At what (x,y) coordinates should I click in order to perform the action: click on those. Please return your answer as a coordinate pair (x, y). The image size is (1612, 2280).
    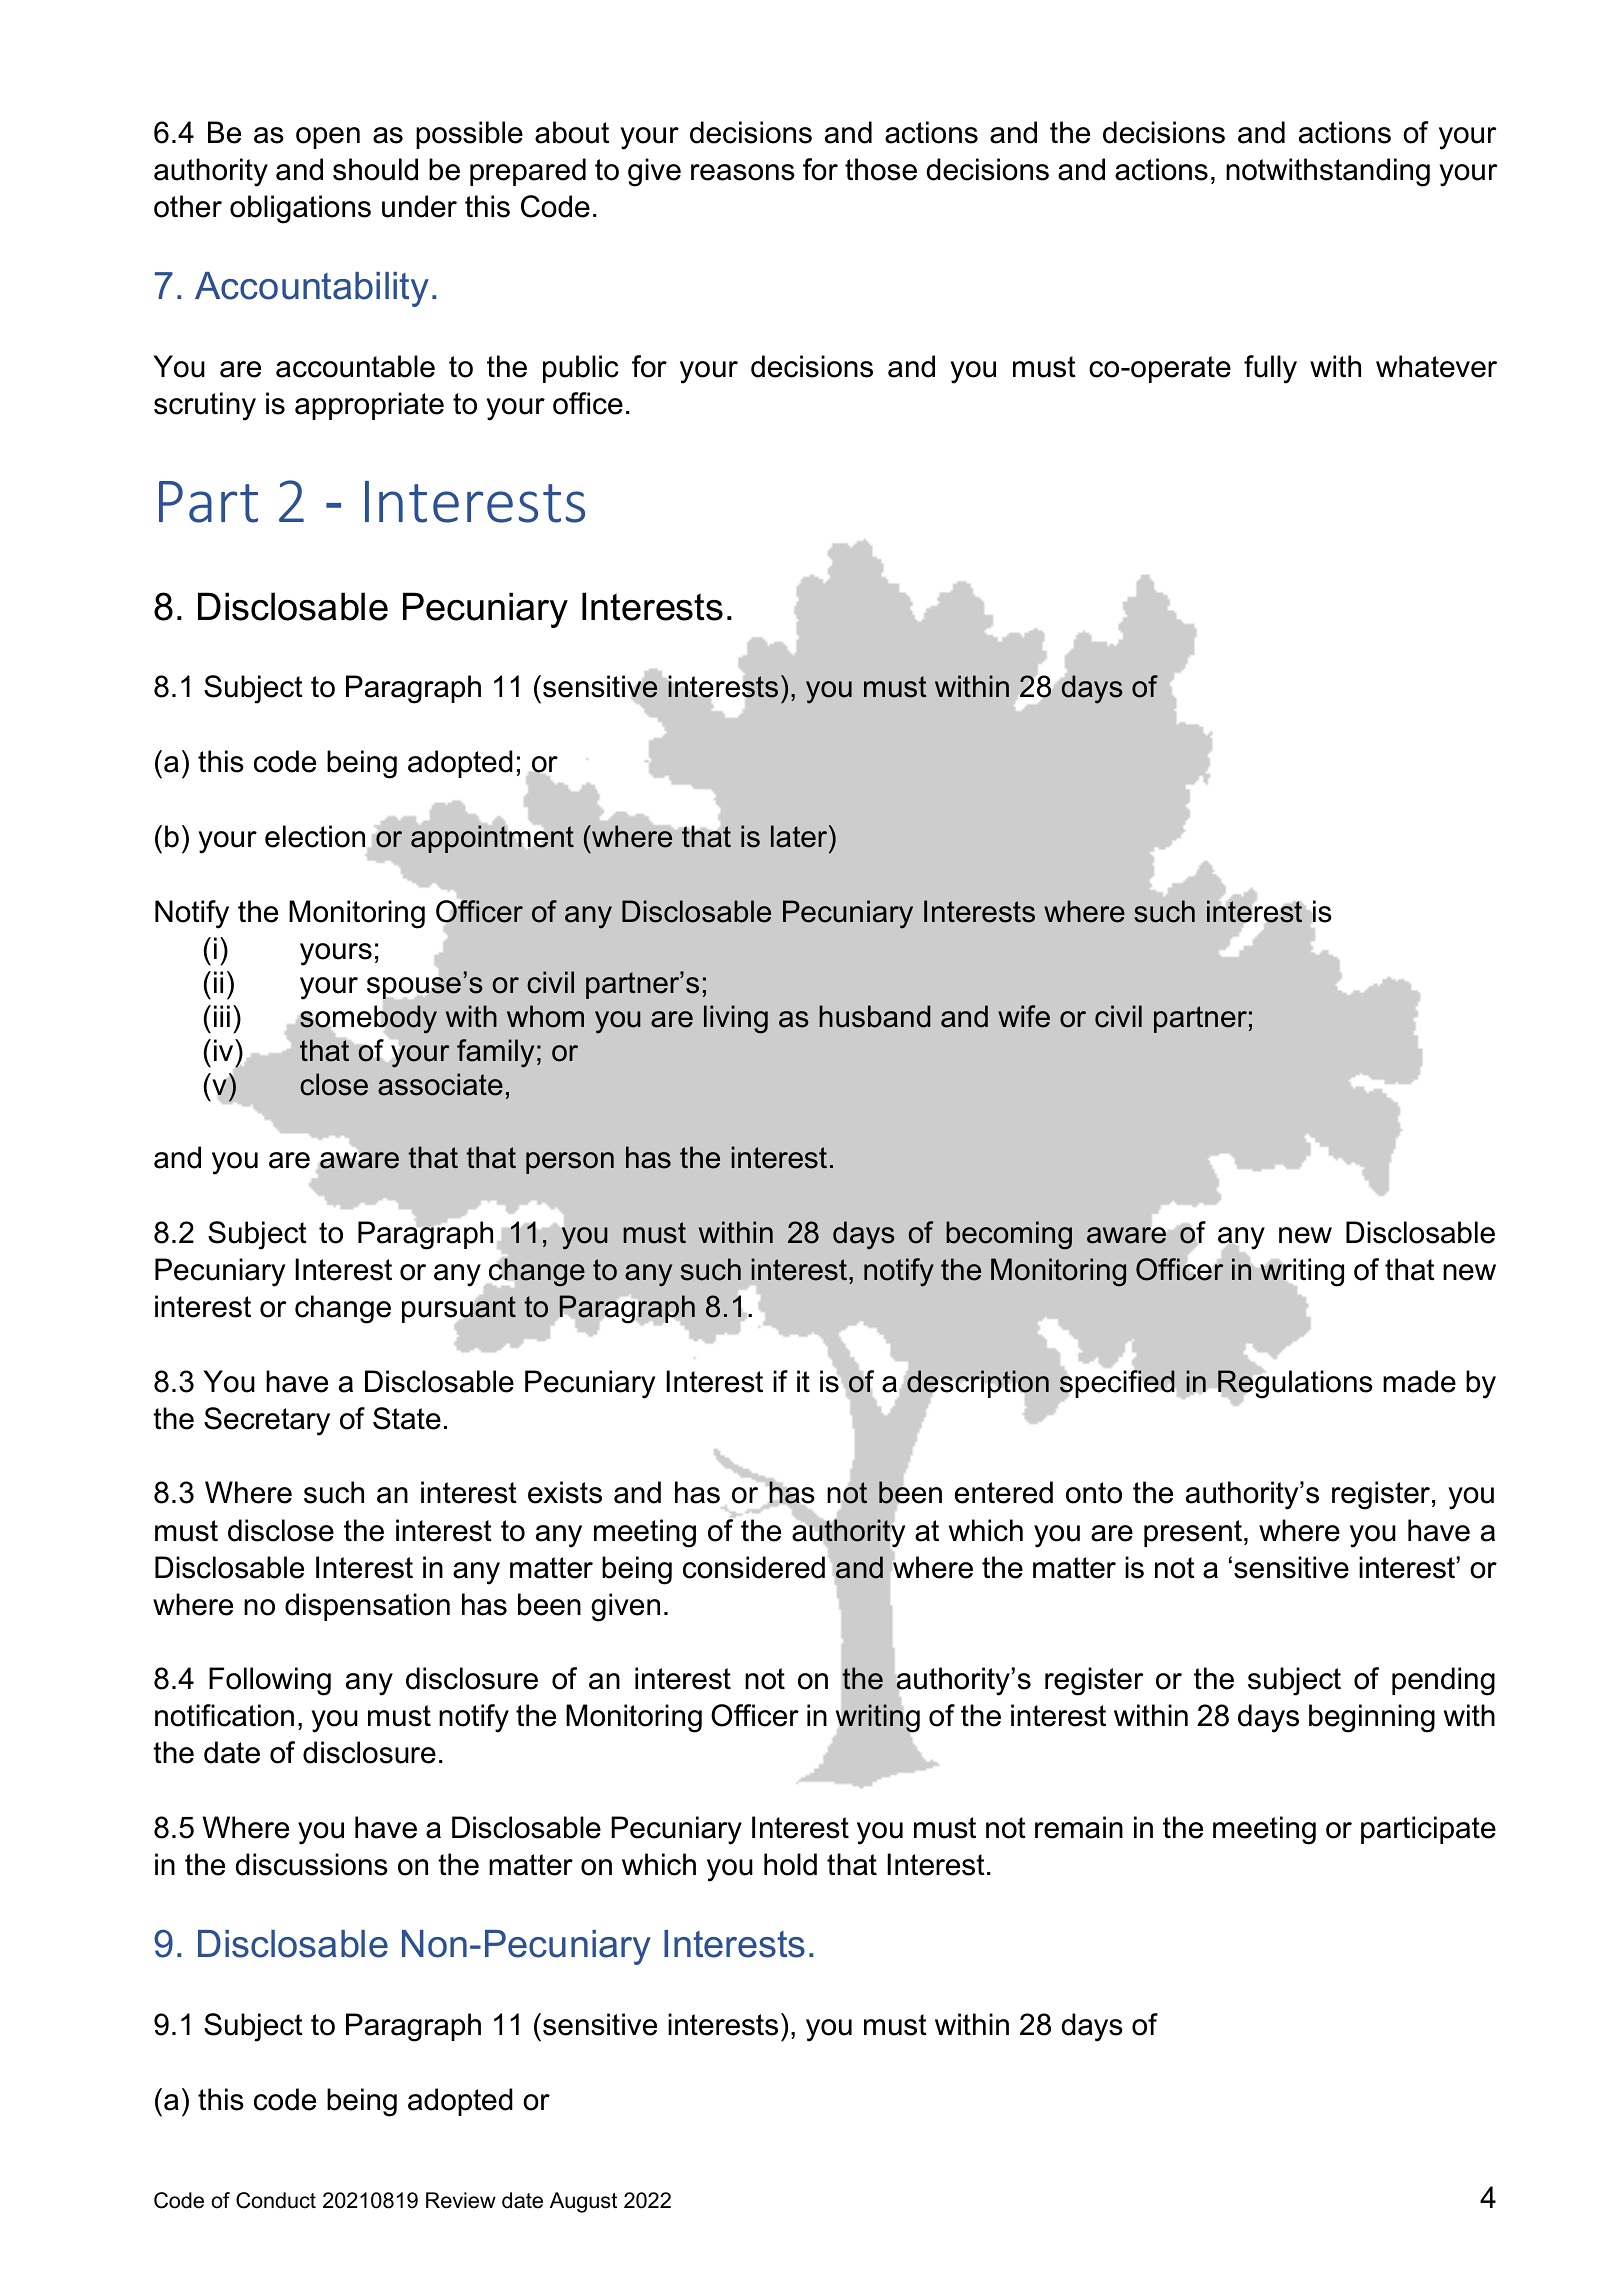
    Looking at the image, I should click on (881, 169).
